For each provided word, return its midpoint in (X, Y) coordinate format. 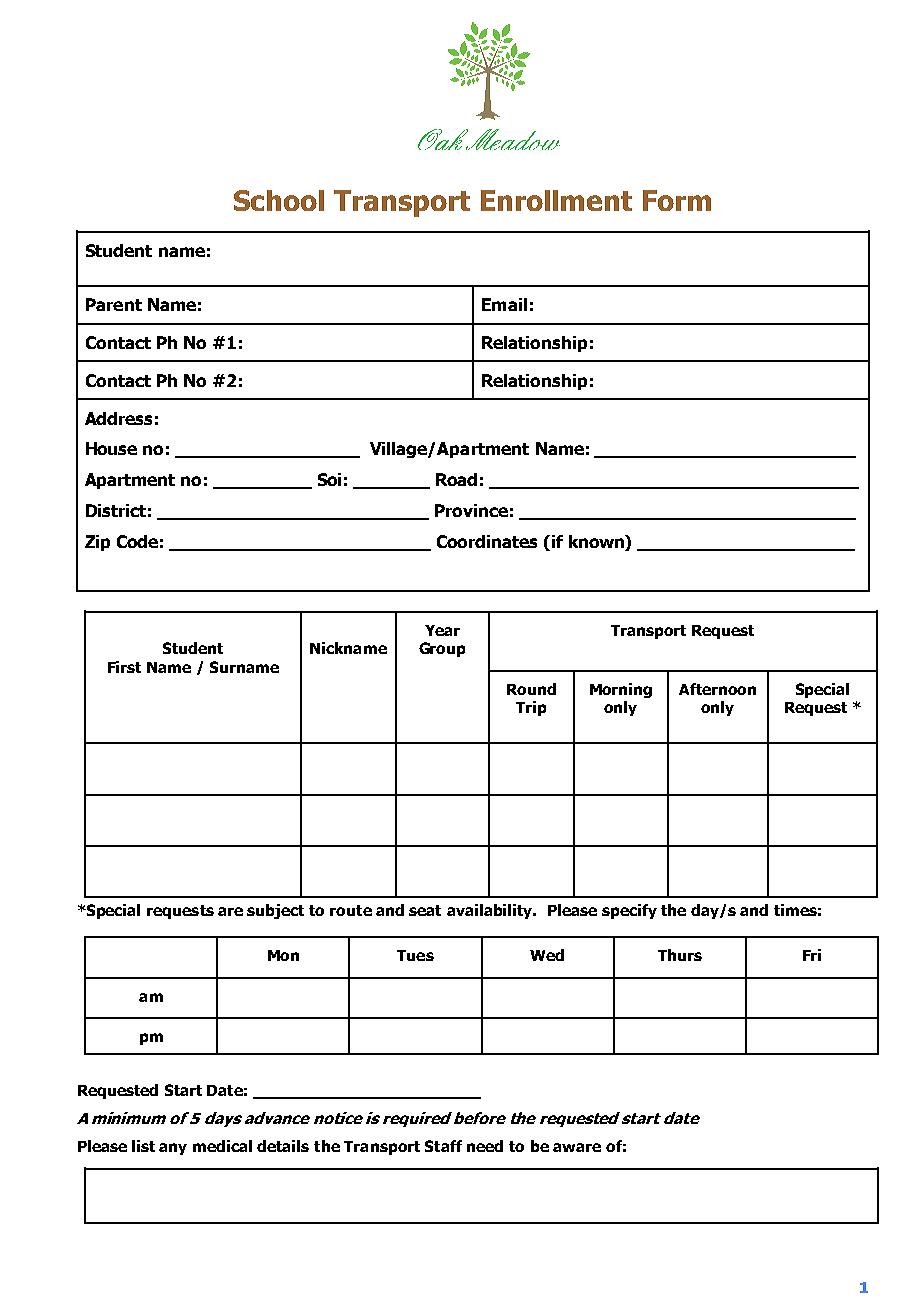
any (173, 1149)
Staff (443, 1146)
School (279, 200)
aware (577, 1147)
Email (504, 304)
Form (677, 200)
